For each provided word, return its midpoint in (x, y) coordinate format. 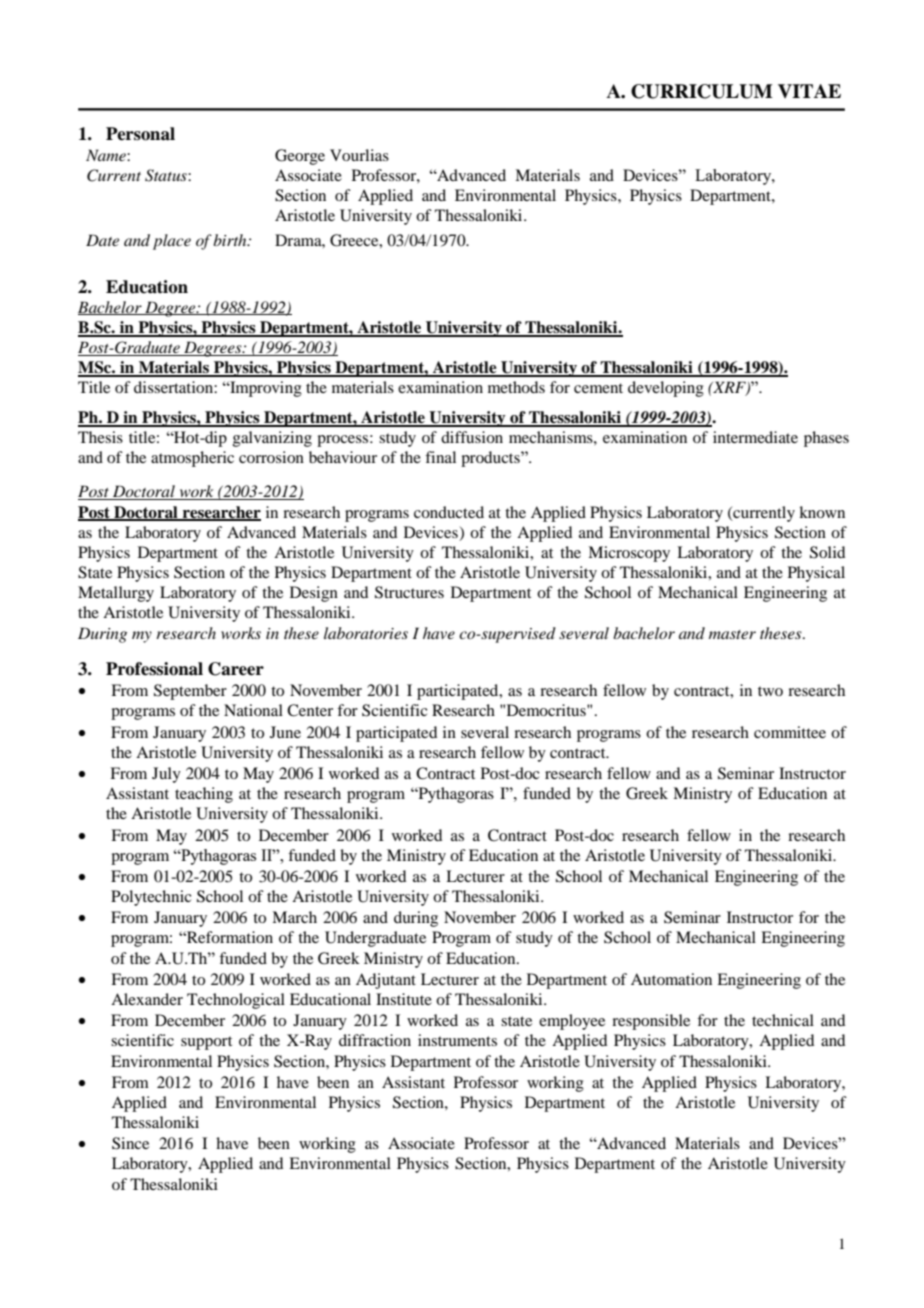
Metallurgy (116, 594)
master (732, 634)
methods (516, 387)
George (300, 157)
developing (666, 389)
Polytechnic (151, 898)
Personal (140, 134)
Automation (671, 979)
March (294, 917)
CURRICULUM (702, 91)
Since (130, 1143)
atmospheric (192, 459)
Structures (409, 592)
